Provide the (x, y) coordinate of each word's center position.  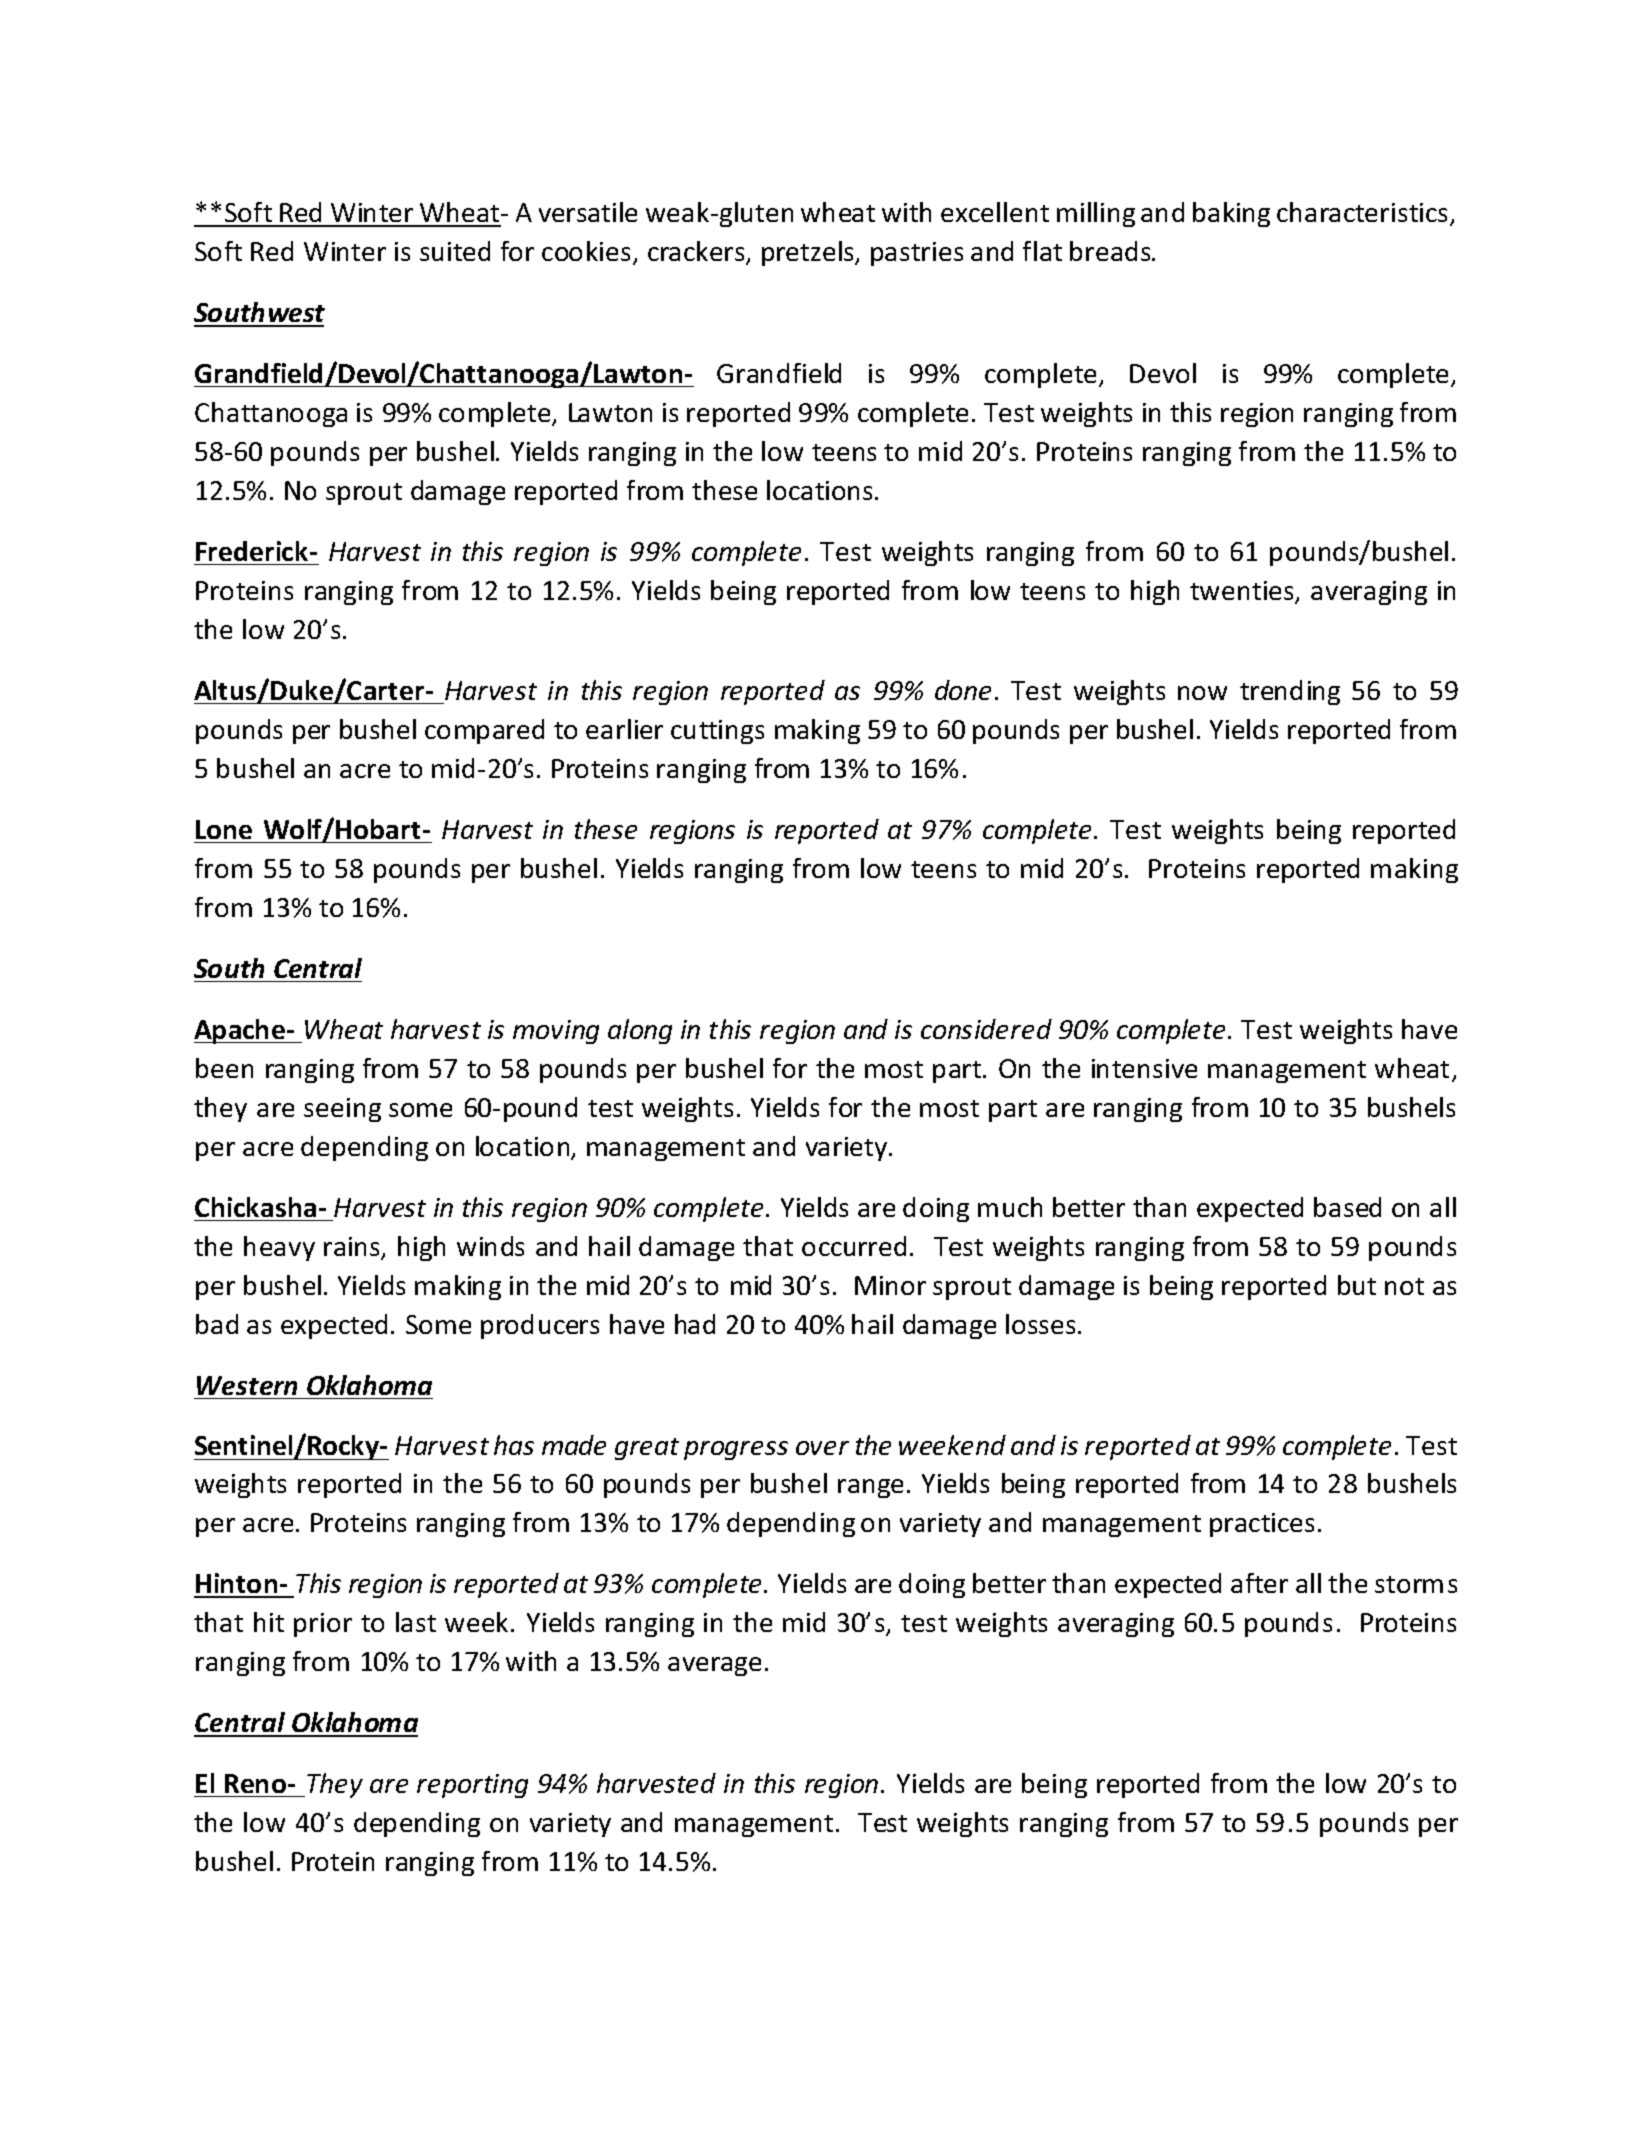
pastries (917, 254)
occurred (854, 1246)
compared (484, 731)
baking (1231, 214)
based (1347, 1207)
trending (1290, 692)
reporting (472, 1786)
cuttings (717, 732)
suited (455, 251)
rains (353, 1248)
